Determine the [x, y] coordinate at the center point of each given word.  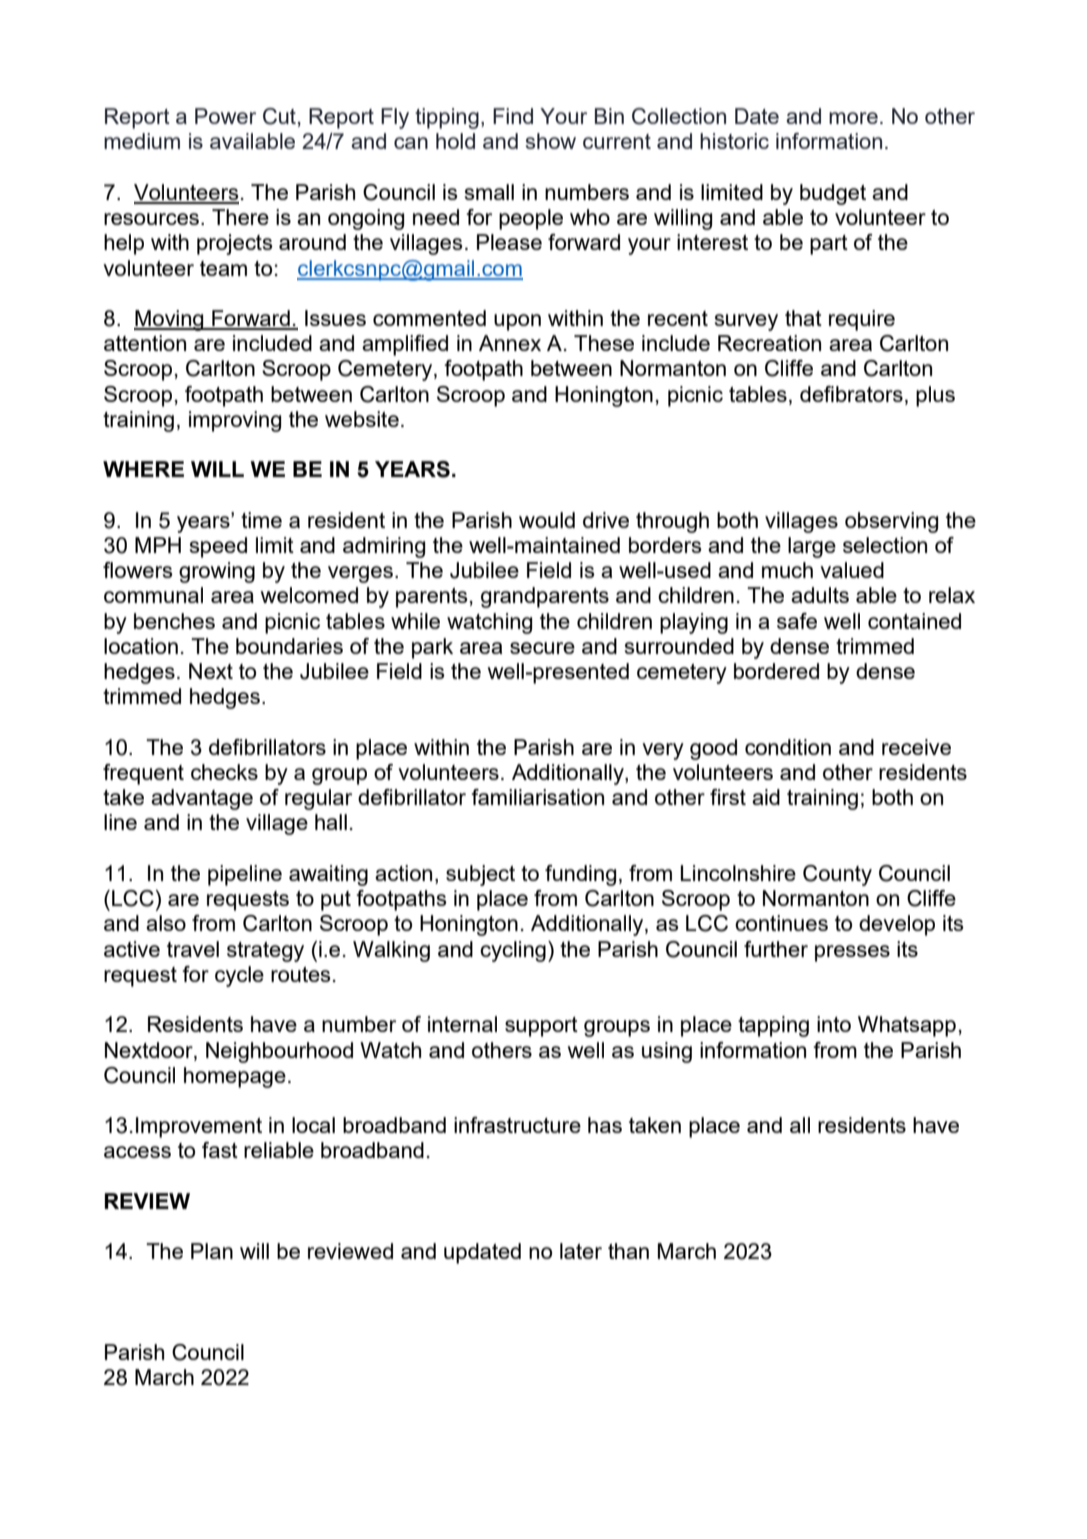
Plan [212, 1251]
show [551, 141]
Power [225, 116]
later [581, 1251]
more [853, 118]
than [628, 1251]
